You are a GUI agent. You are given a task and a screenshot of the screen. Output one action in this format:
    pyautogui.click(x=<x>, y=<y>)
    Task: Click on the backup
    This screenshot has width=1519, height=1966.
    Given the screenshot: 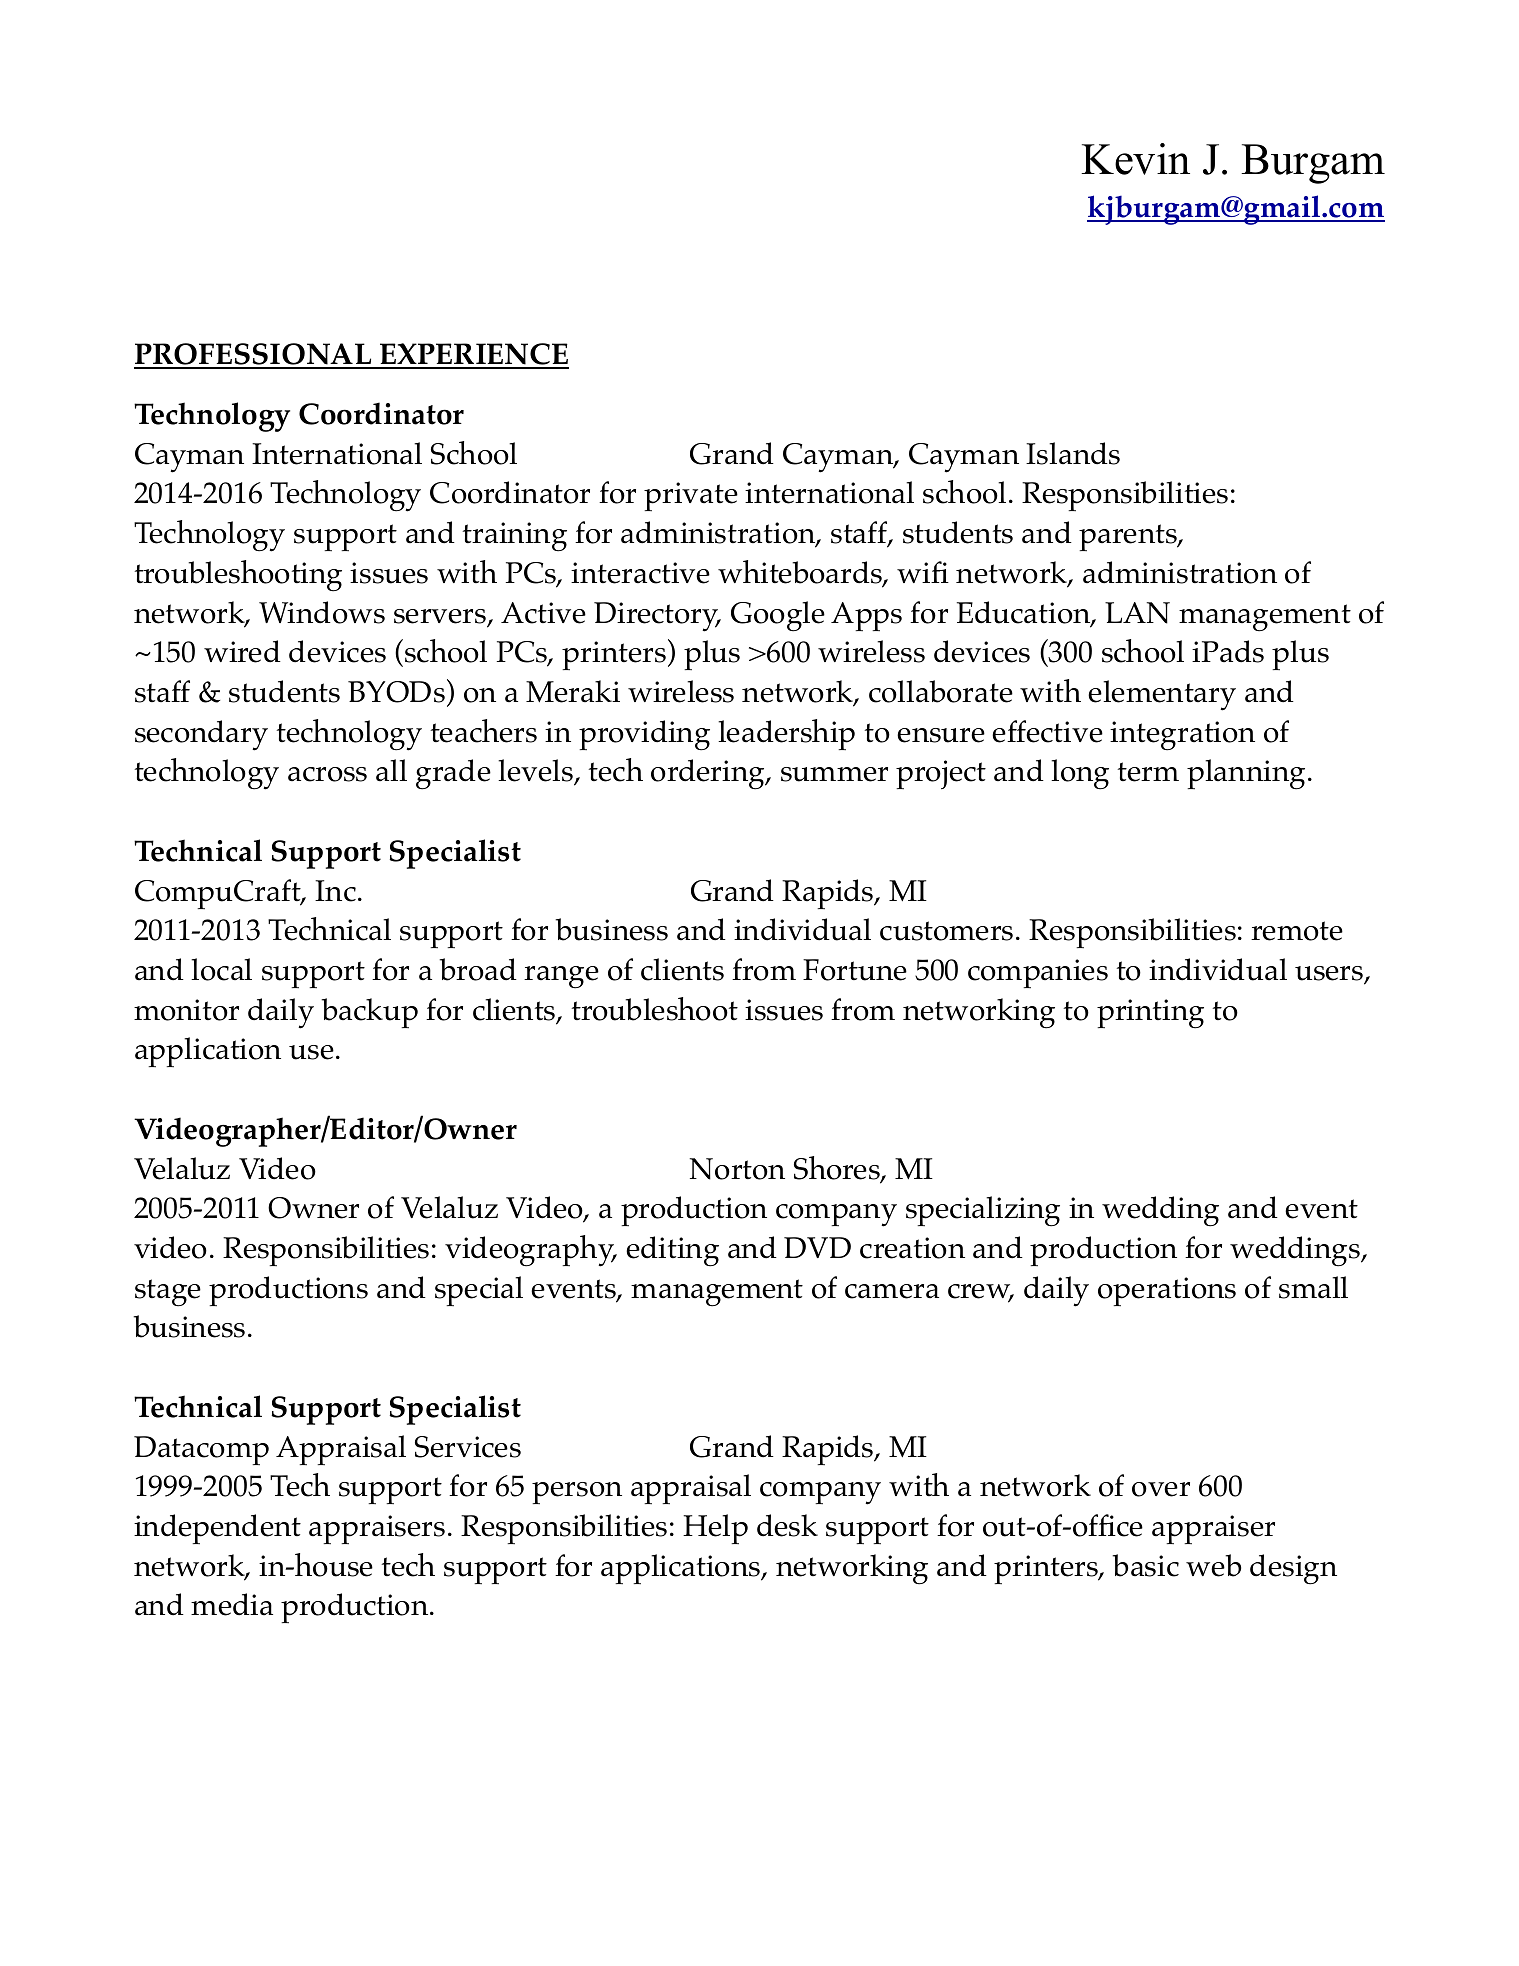 What is the action you would take?
    pyautogui.click(x=369, y=1013)
